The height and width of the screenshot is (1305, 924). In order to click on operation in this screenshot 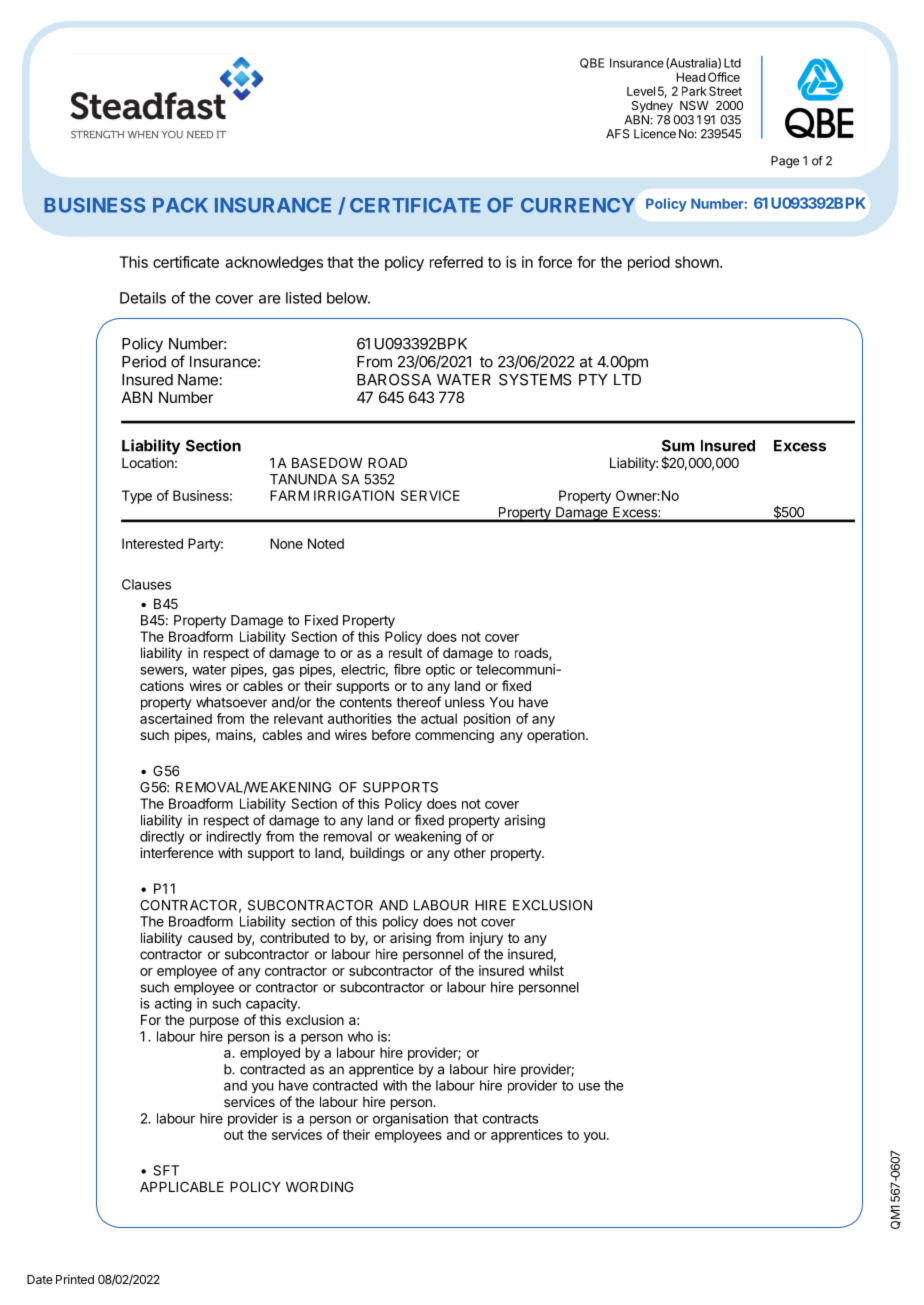, I will do `click(556, 736)`.
